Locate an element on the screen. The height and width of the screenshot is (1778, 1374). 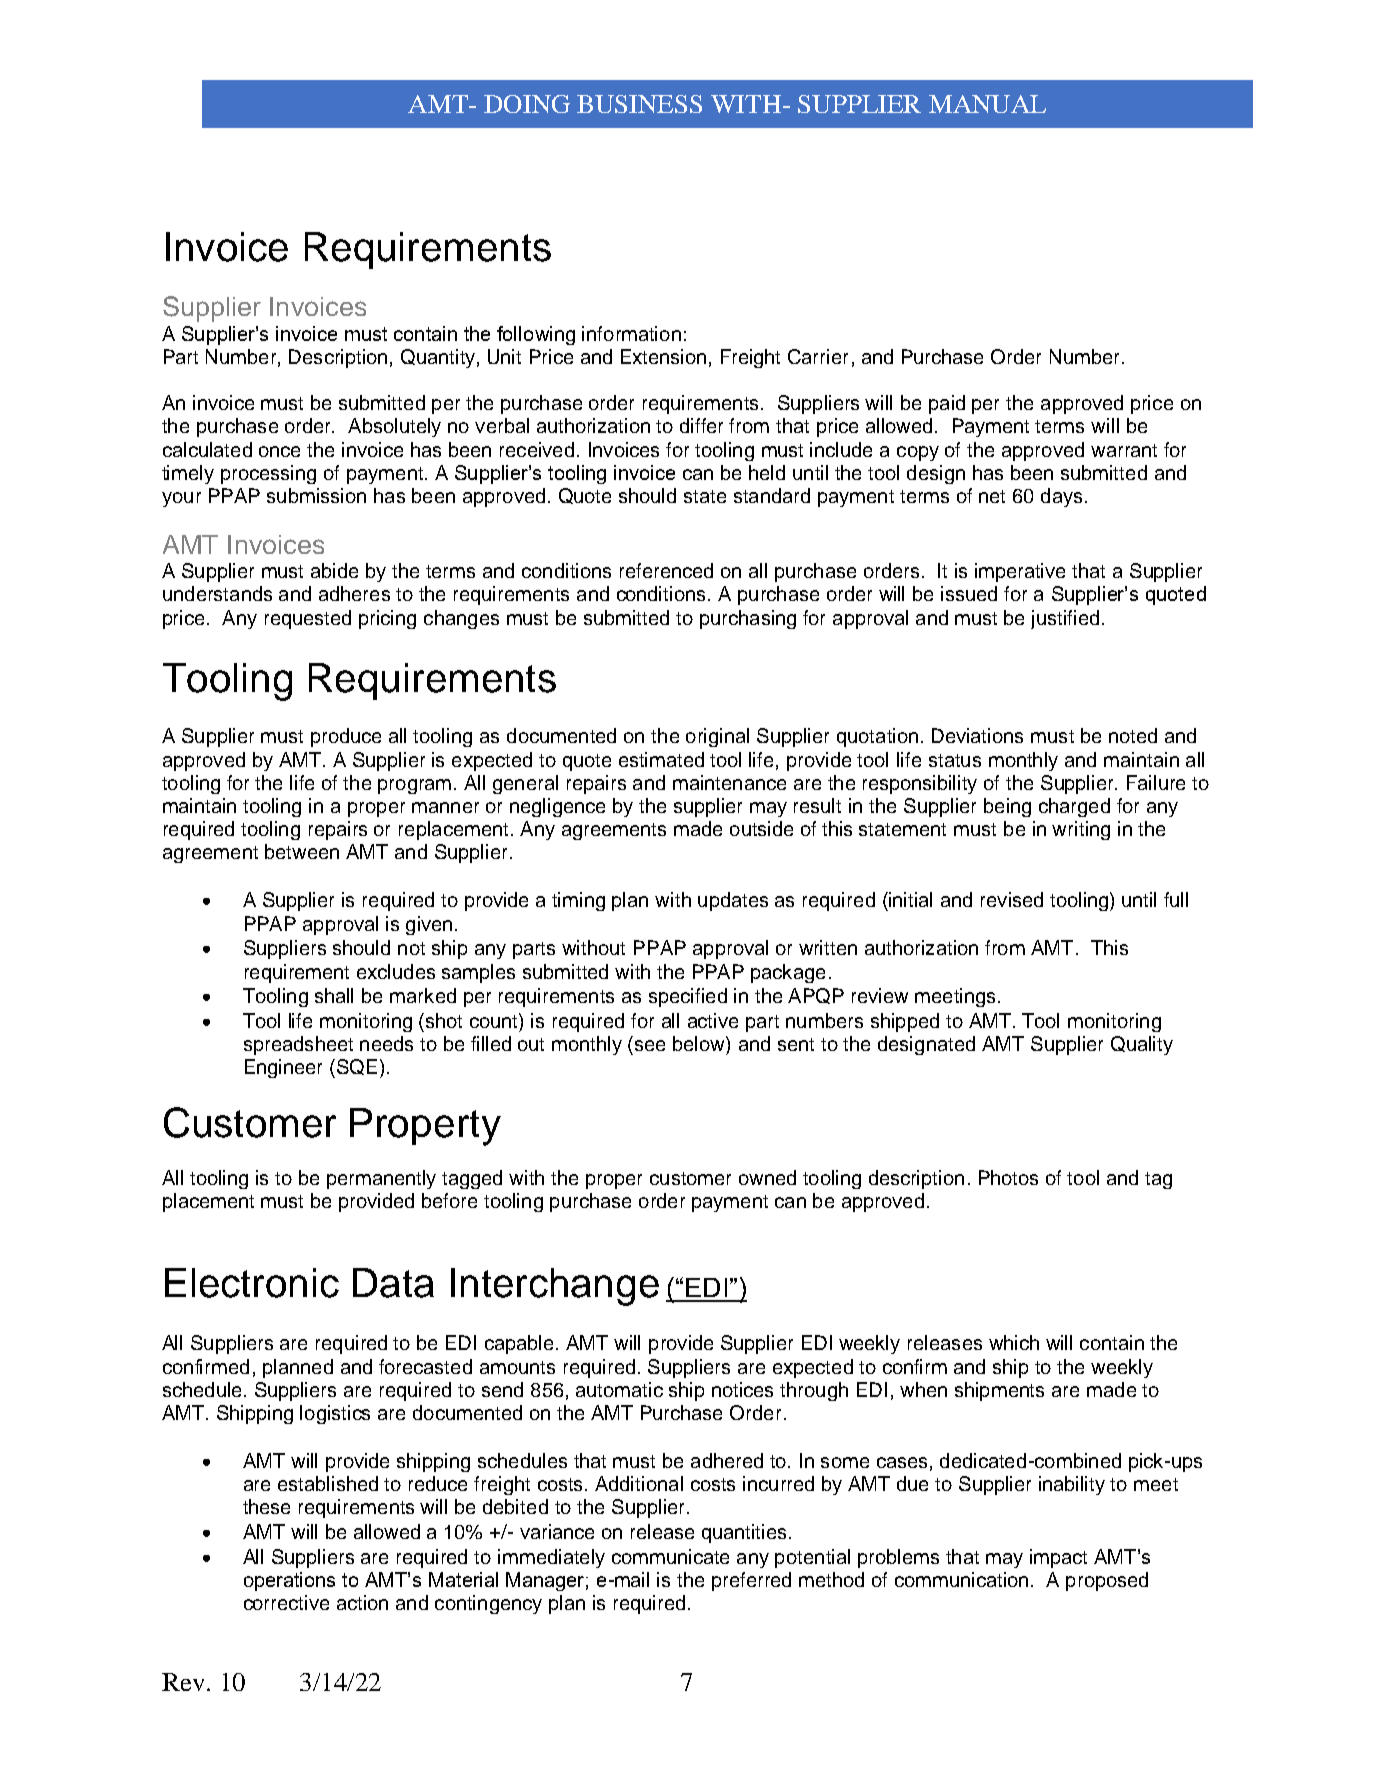
writing is located at coordinates (1081, 830).
